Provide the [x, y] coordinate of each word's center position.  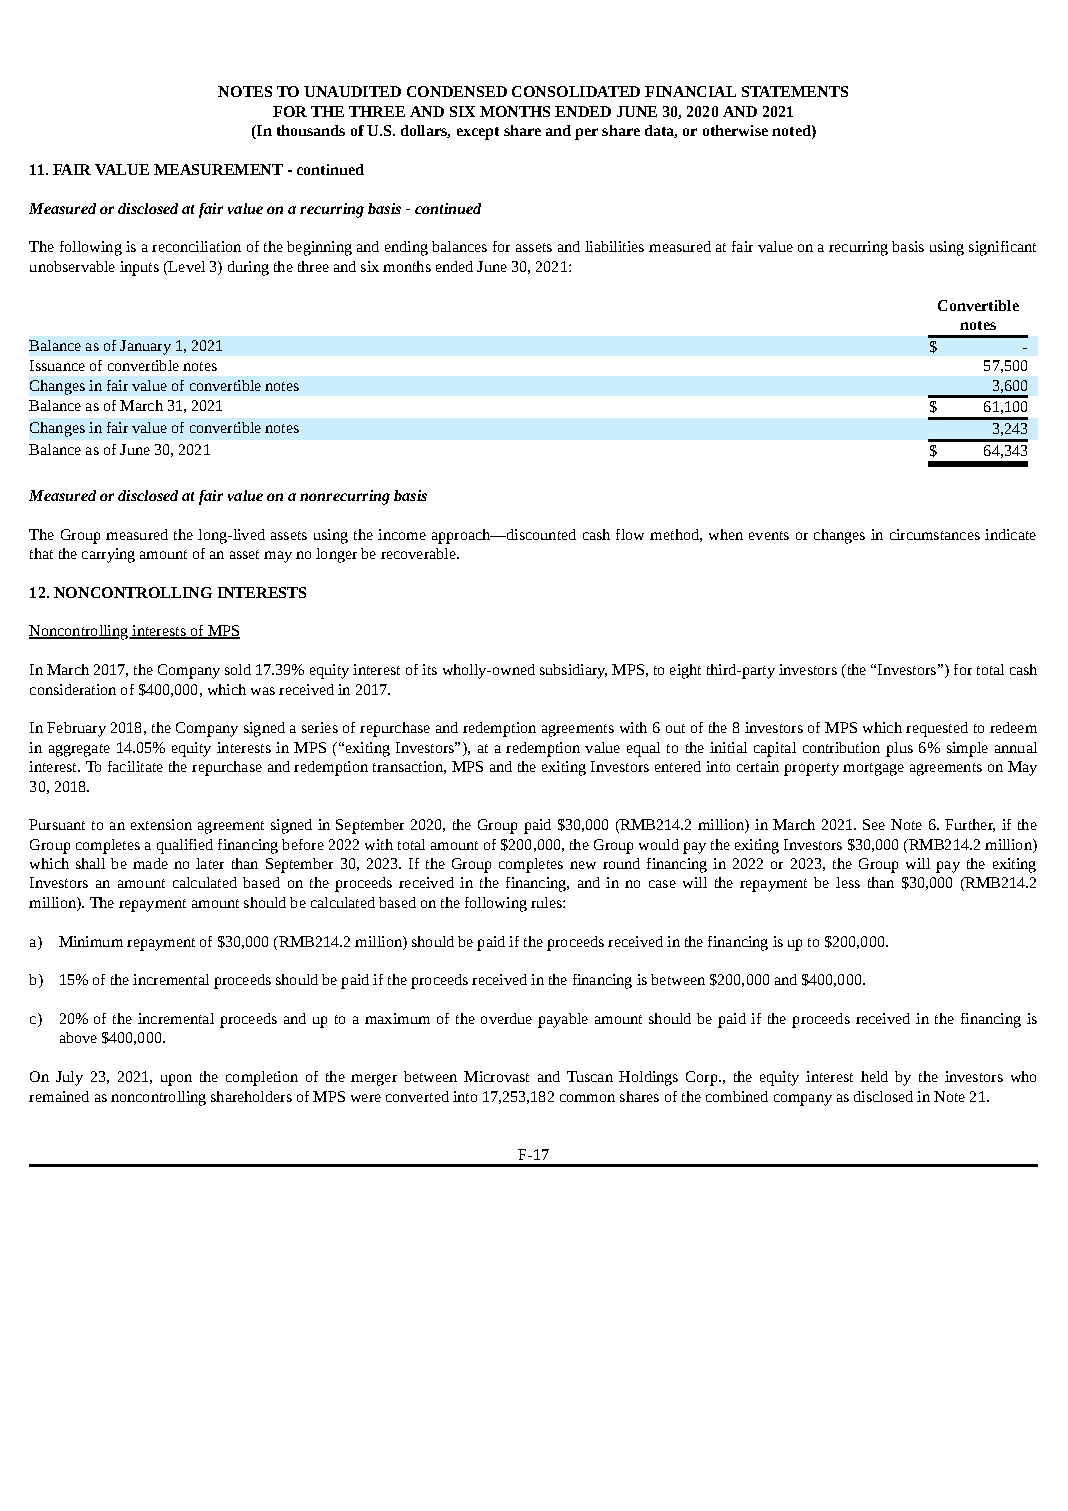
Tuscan [590, 1076]
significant [1002, 248]
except [478, 133]
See [874, 824]
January [145, 347]
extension [161, 824]
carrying [108, 555]
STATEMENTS [795, 91]
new [583, 865]
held [874, 1076]
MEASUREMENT [218, 169]
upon [176, 1080]
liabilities [614, 246]
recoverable [419, 553]
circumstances [935, 534]
